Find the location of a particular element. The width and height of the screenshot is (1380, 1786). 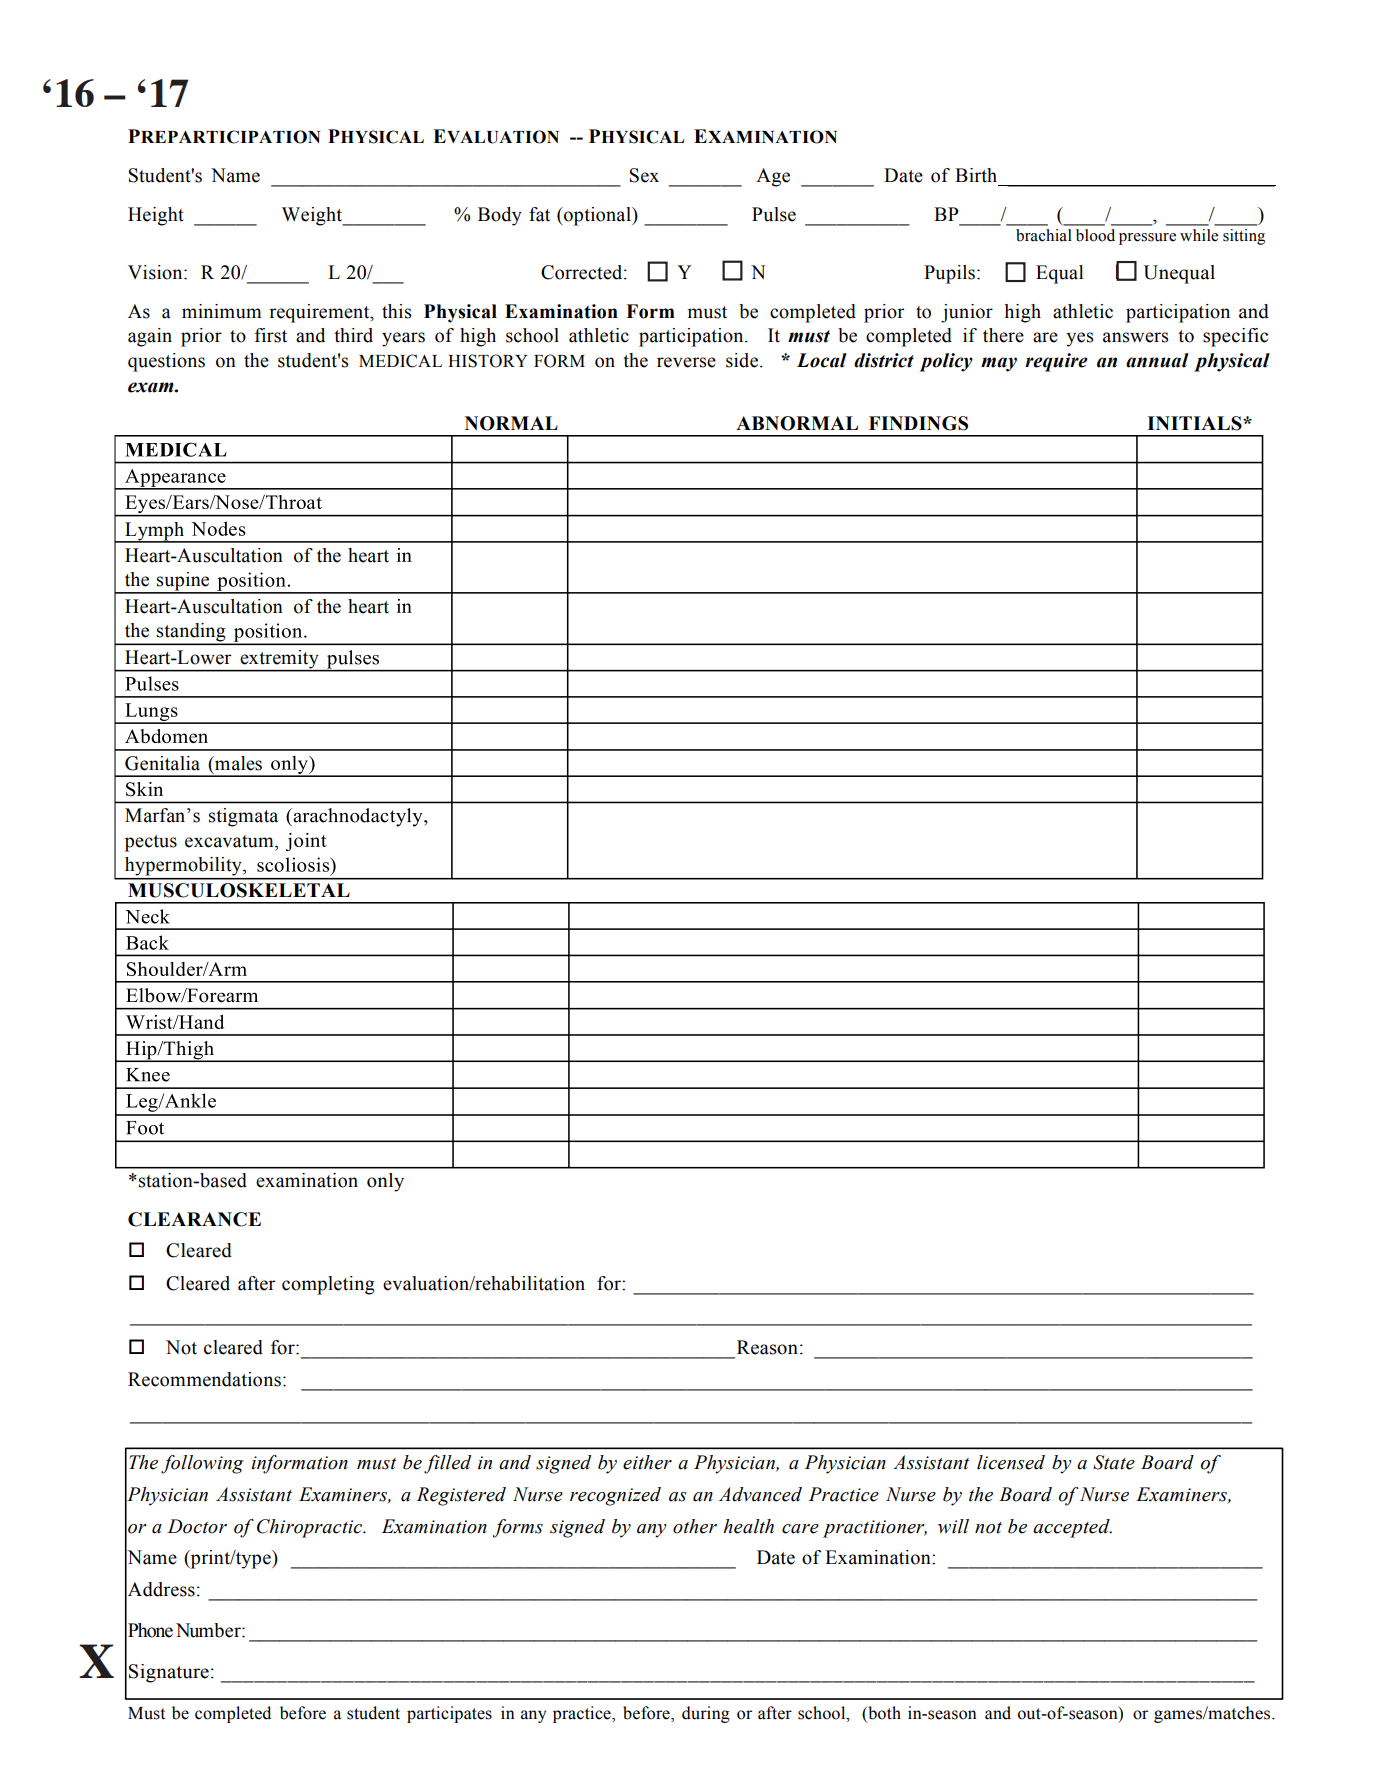

MUSCULOSKELETAL is located at coordinates (239, 890).
